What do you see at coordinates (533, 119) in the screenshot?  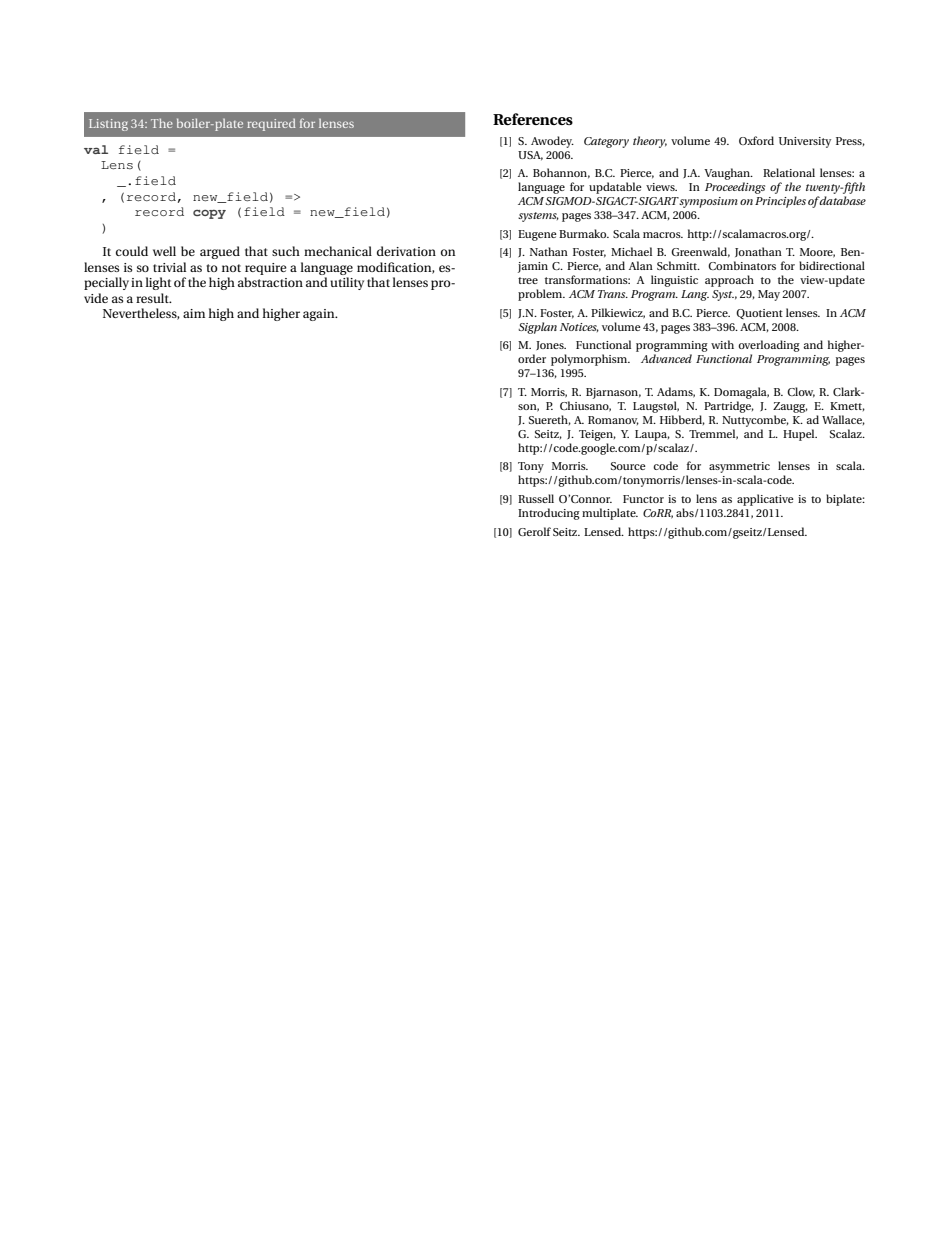 I see `References` at bounding box center [533, 119].
